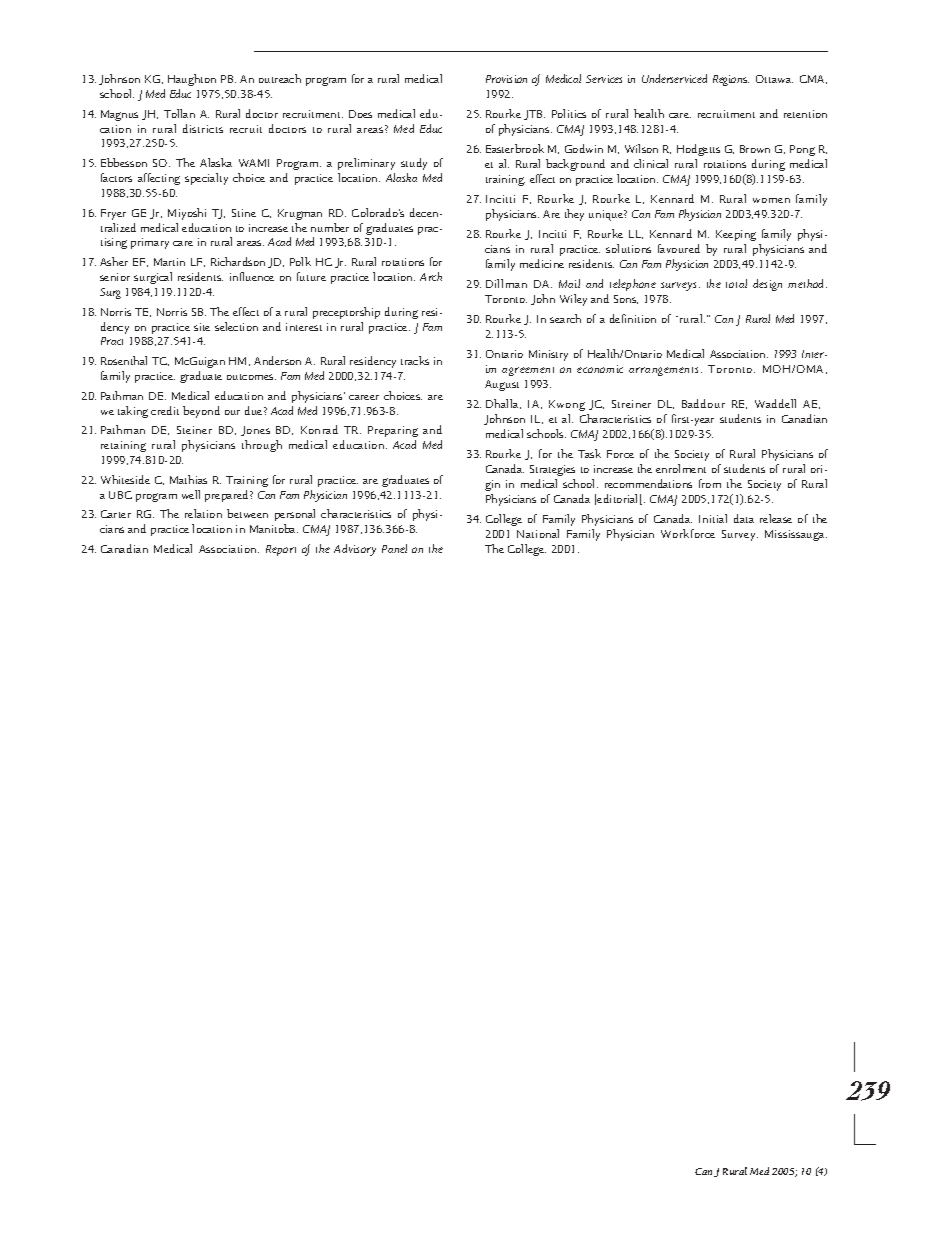 This screenshot has height=1233, width=952. What do you see at coordinates (393, 431) in the screenshot?
I see `Preparing` at bounding box center [393, 431].
